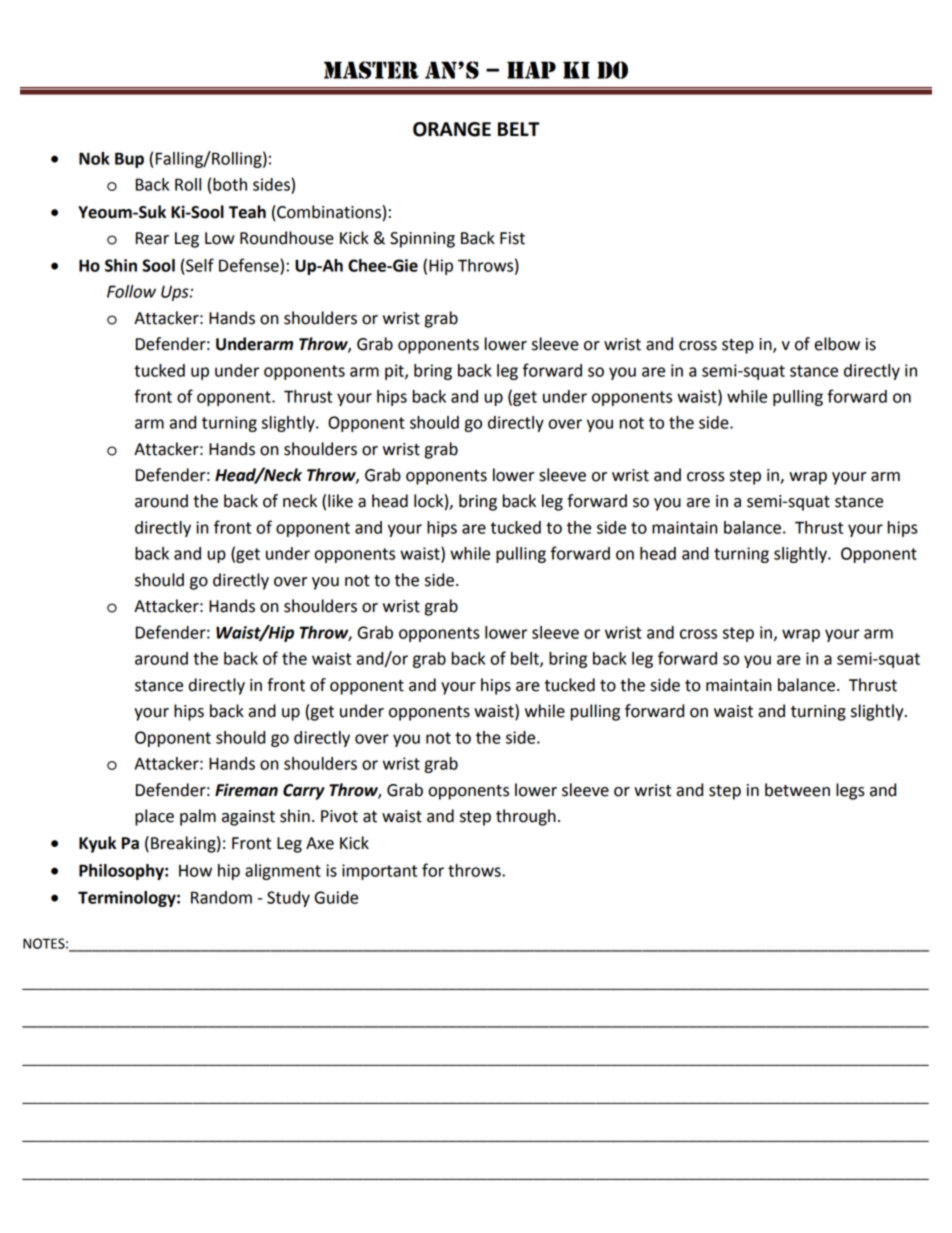 This screenshot has height=1233, width=952. What do you see at coordinates (512, 238) in the screenshot?
I see `Fist` at bounding box center [512, 238].
